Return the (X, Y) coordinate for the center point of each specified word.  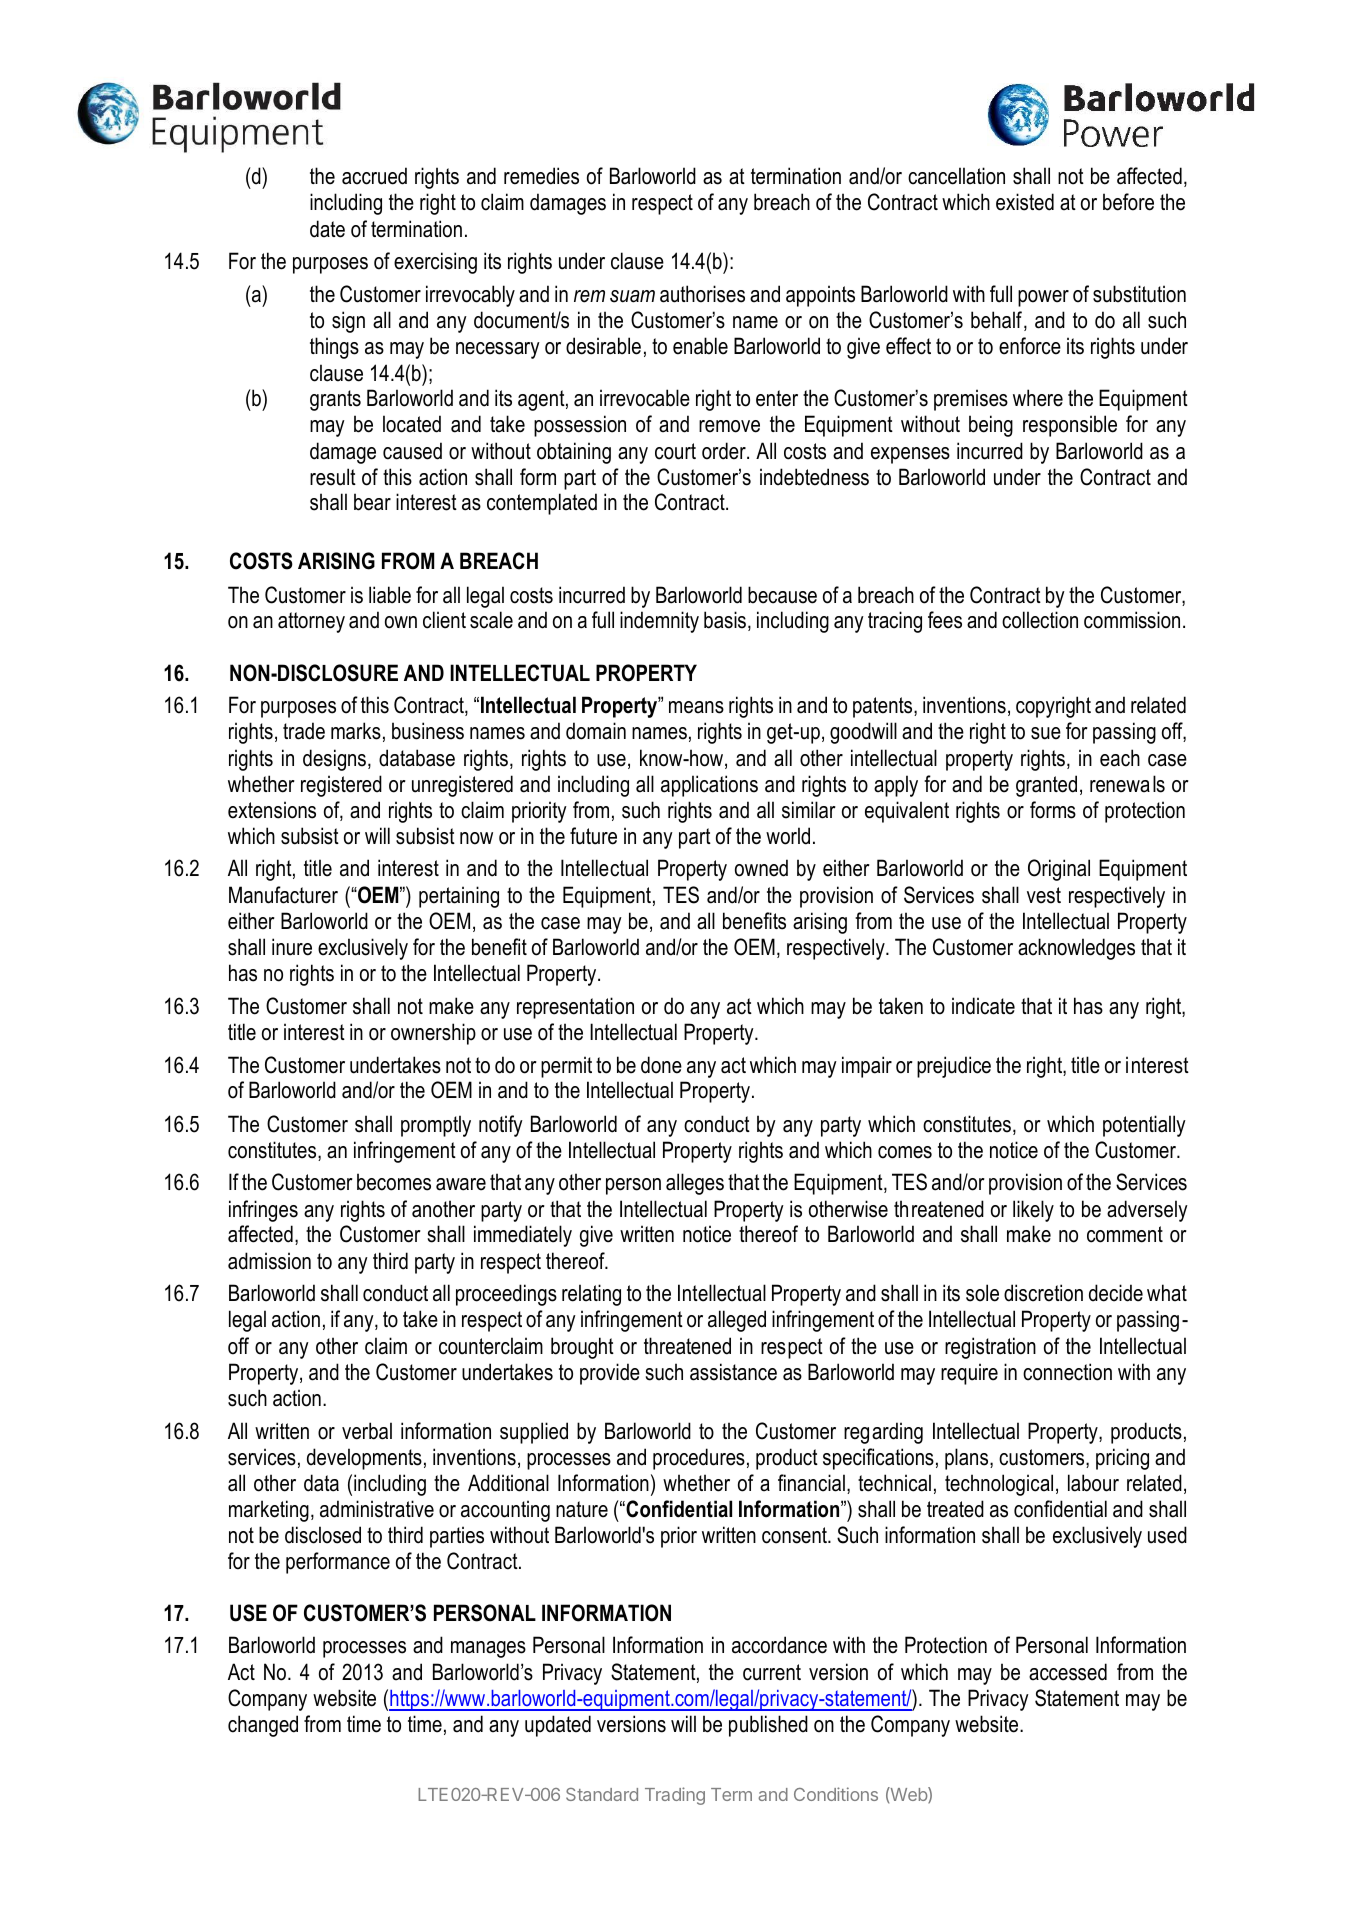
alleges (695, 1184)
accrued (374, 176)
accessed (1068, 1672)
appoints (820, 296)
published (768, 1726)
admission (269, 1261)
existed (1025, 202)
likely (1033, 1211)
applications (709, 786)
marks (356, 731)
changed (263, 1726)
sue (1046, 733)
